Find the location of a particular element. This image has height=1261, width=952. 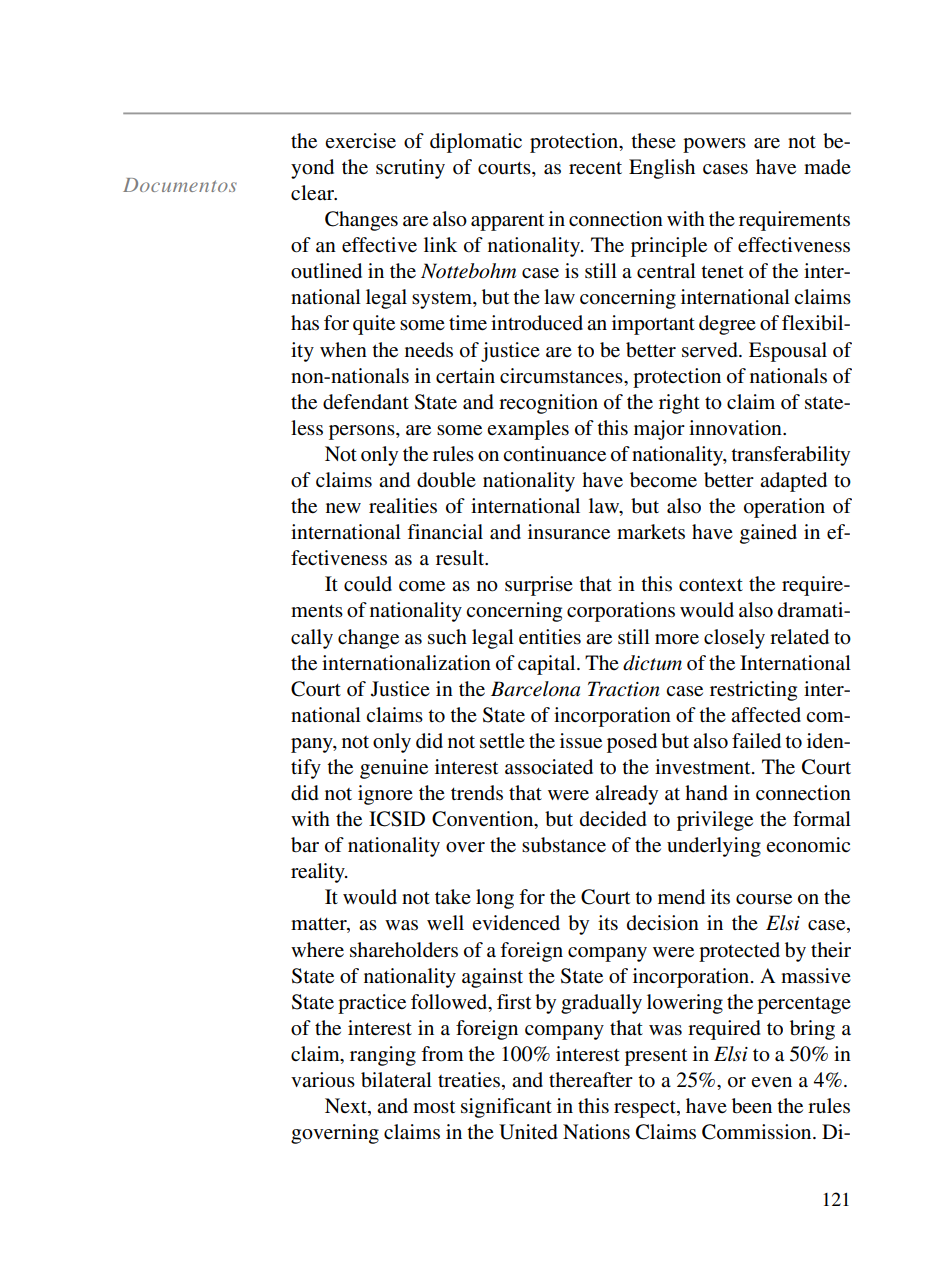

various is located at coordinates (323, 1080).
